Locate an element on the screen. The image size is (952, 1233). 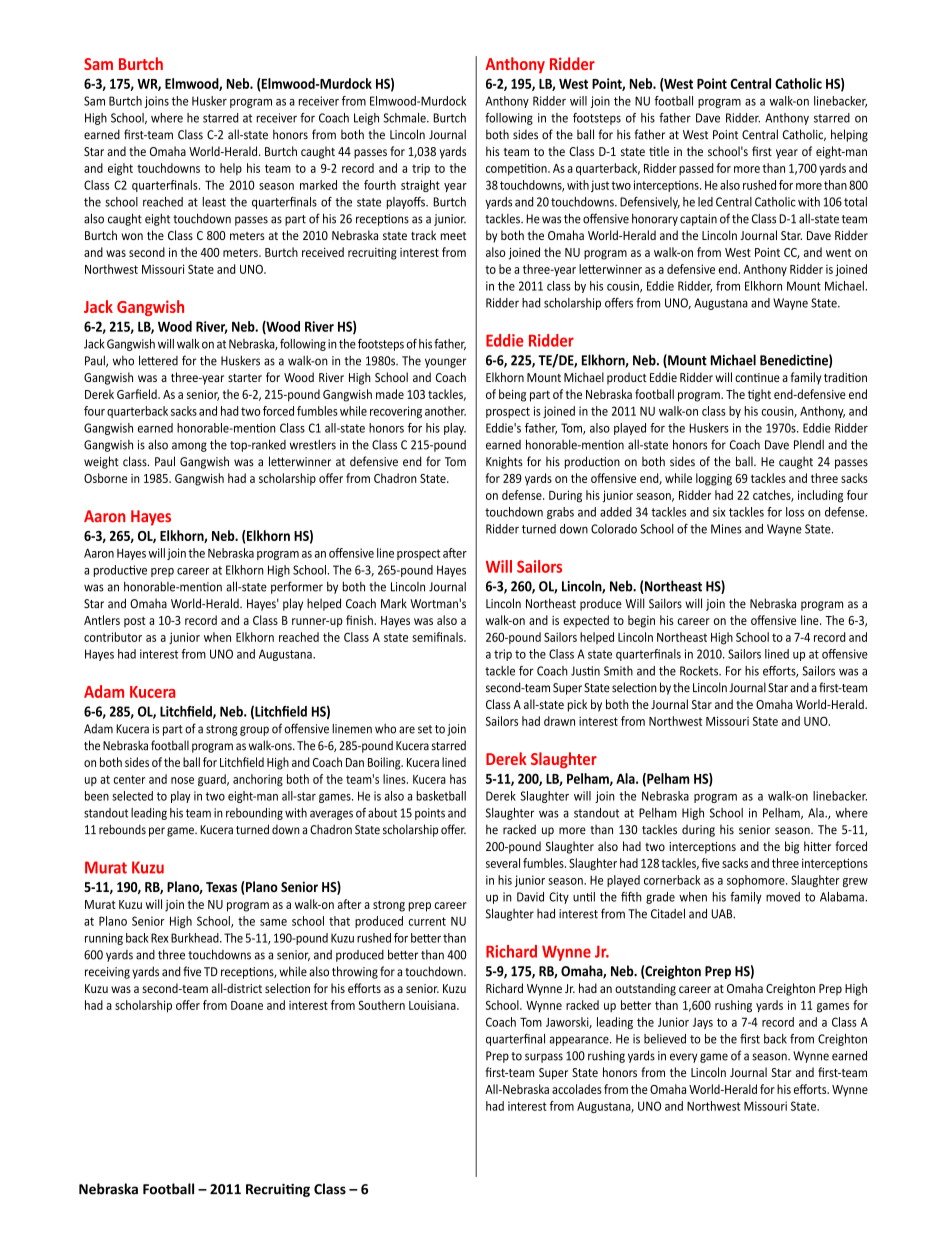
several is located at coordinates (503, 863).
